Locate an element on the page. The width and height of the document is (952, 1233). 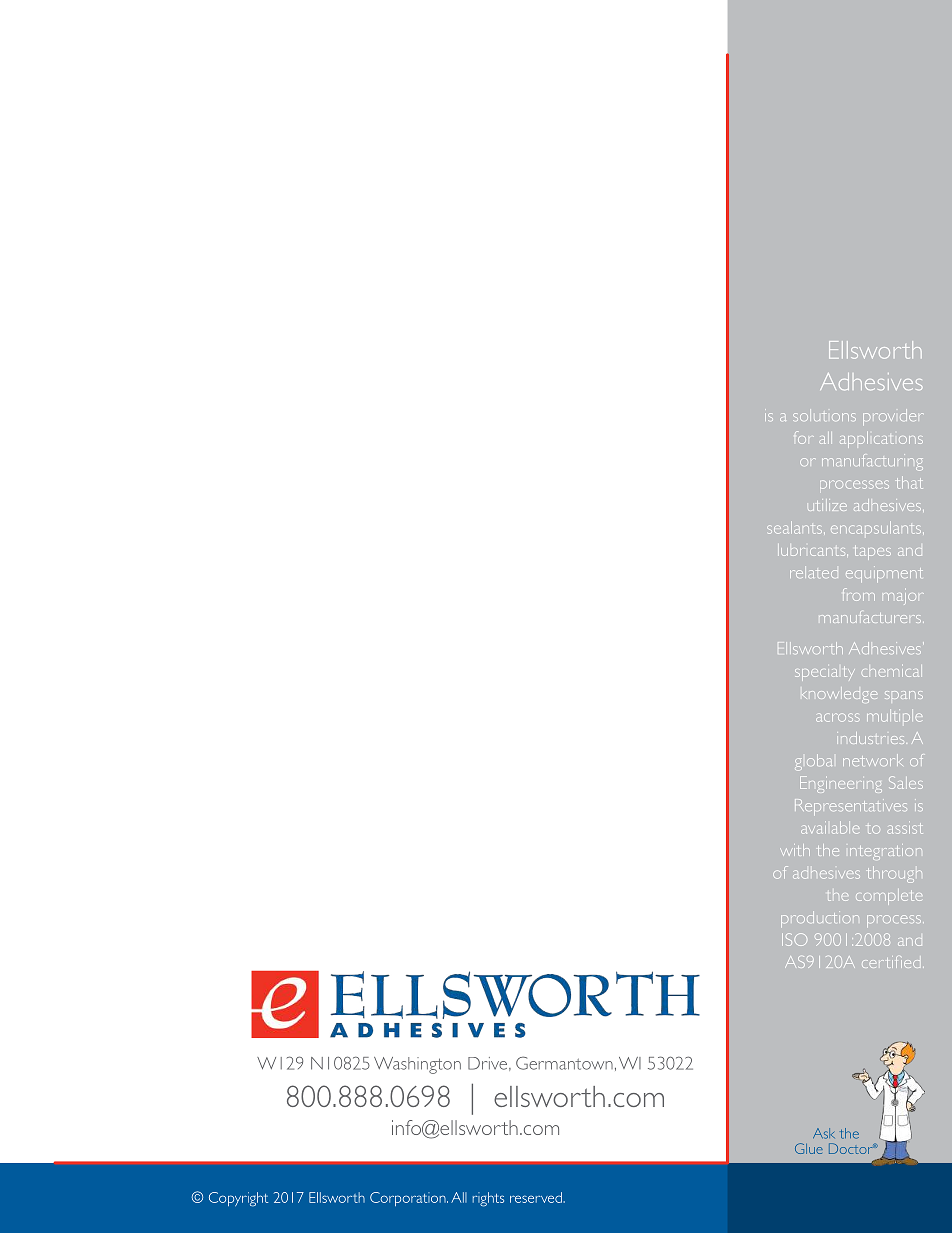
across is located at coordinates (837, 717).
